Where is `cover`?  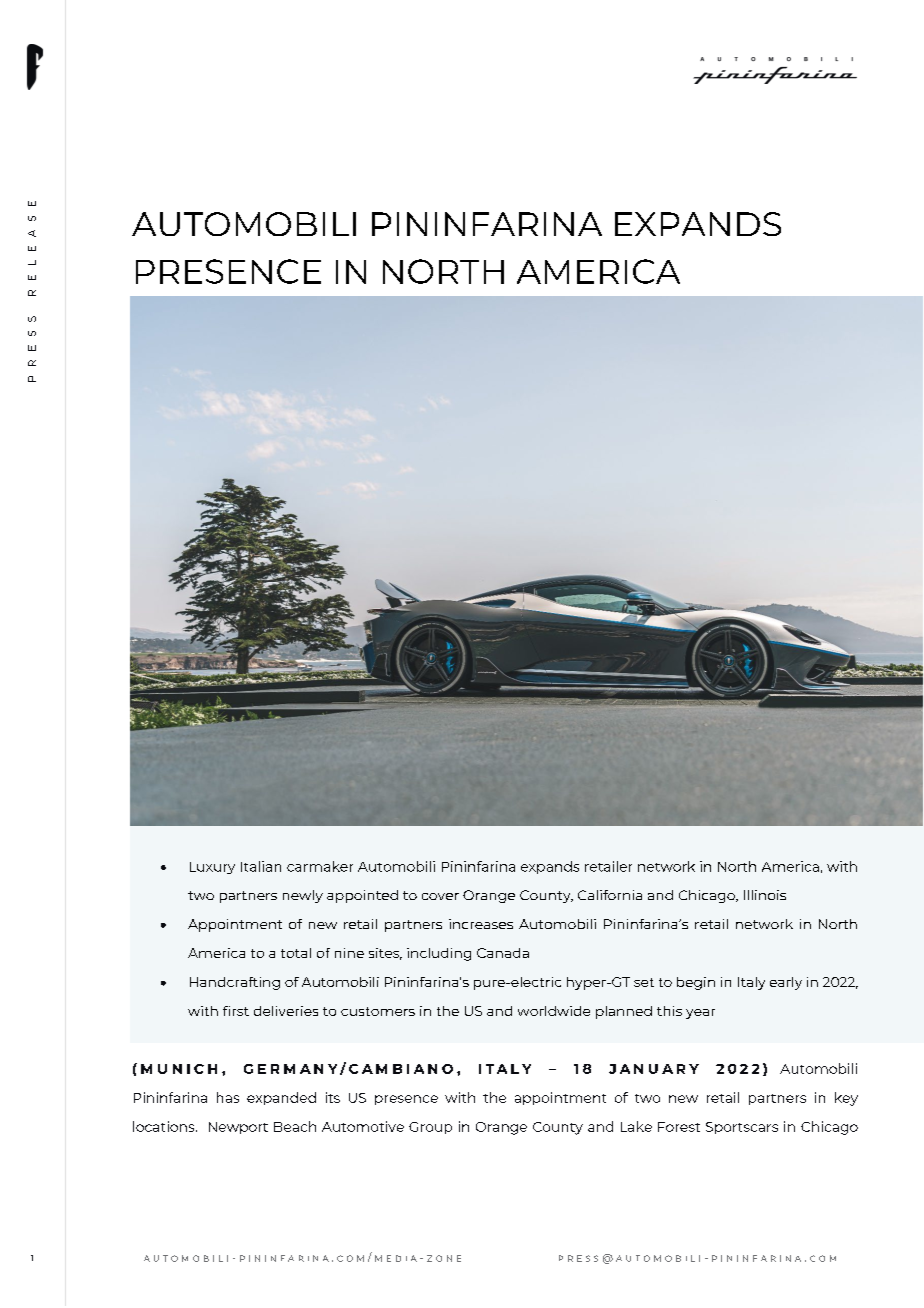
cover is located at coordinates (440, 896).
